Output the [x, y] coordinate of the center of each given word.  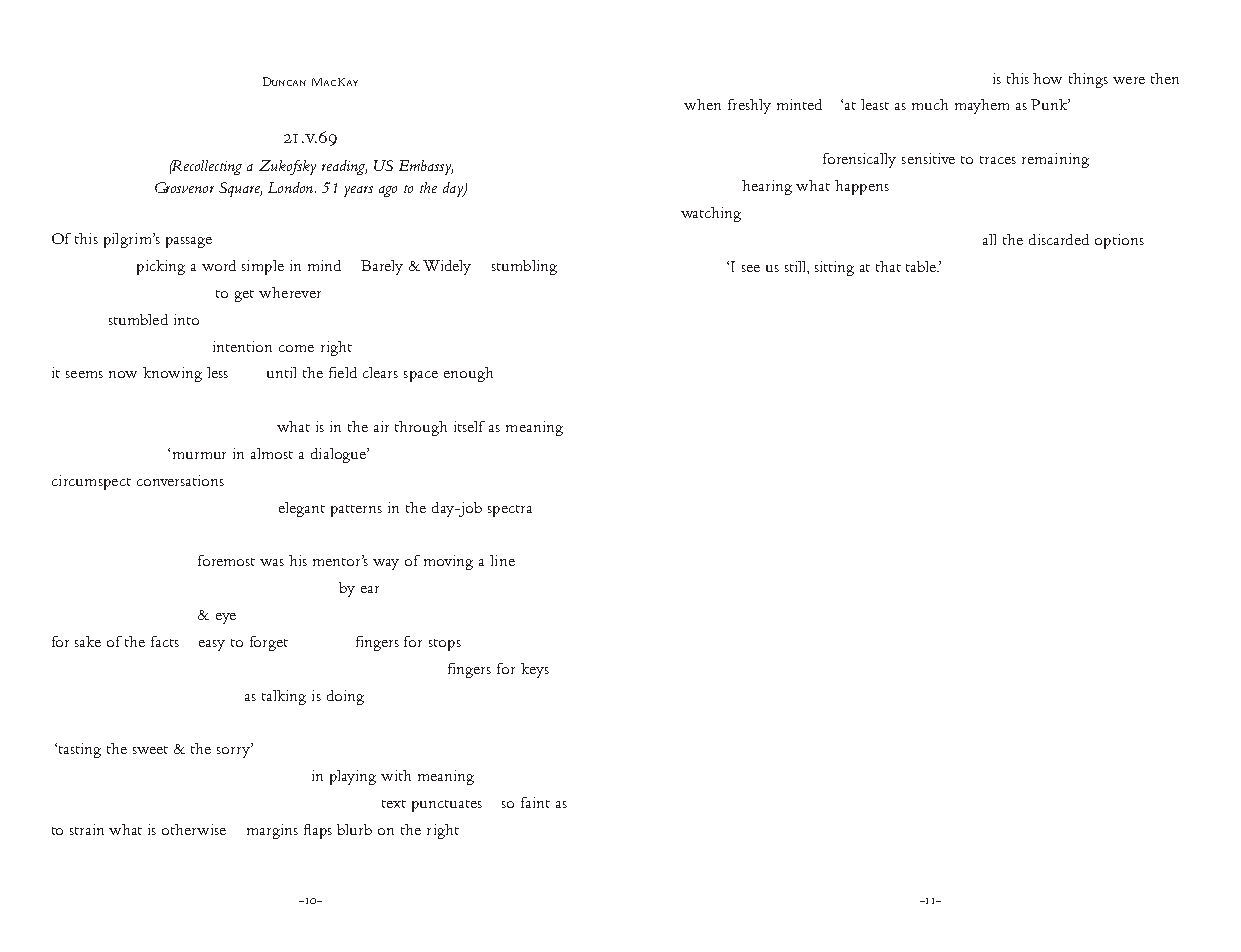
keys [535, 670]
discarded [1059, 239]
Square [240, 189]
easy [212, 645]
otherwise [194, 829]
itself [469, 426]
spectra [510, 511]
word [219, 265]
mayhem [982, 106]
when [702, 104]
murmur [199, 455]
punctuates [447, 806]
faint [535, 802]
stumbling [524, 267]
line [502, 560]
